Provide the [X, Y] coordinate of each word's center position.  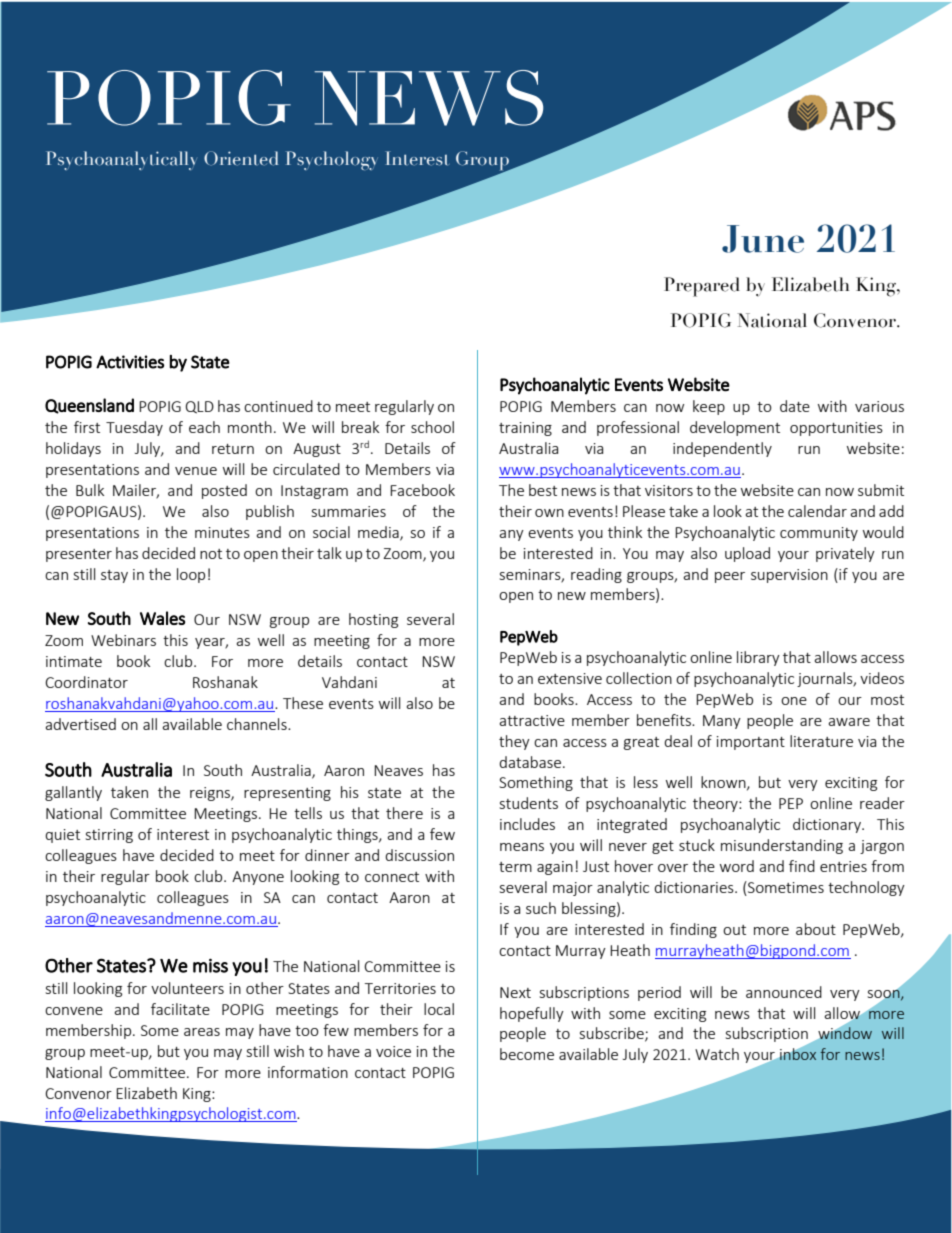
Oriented [241, 158]
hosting [373, 620]
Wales [162, 618]
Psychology [332, 160]
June [763, 239]
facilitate [180, 1009]
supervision [789, 576]
